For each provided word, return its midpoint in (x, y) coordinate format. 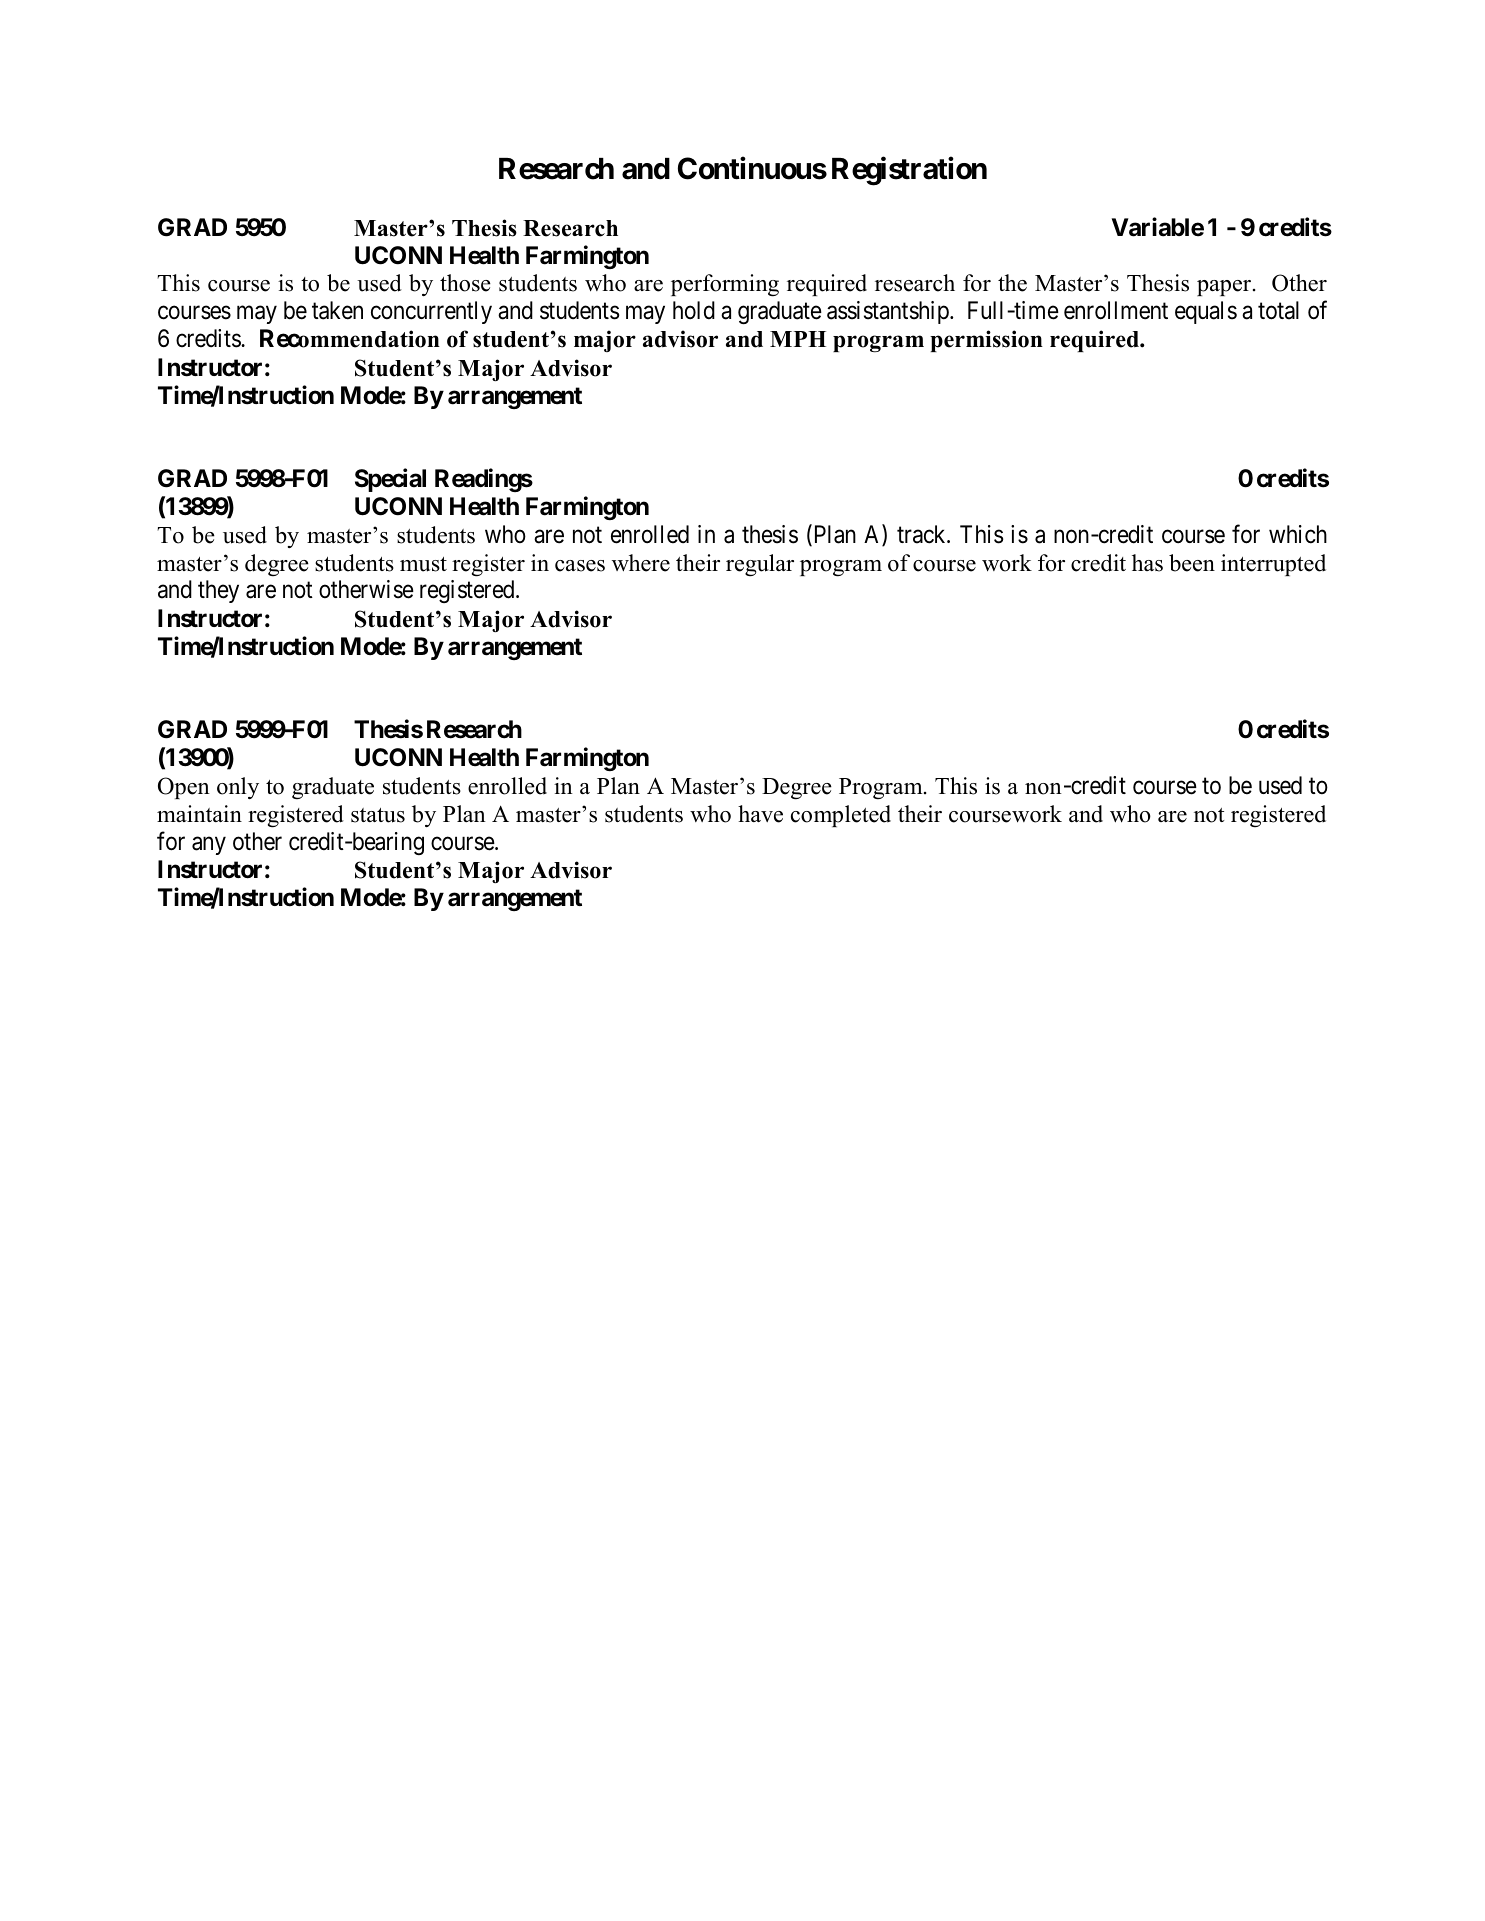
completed (841, 816)
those (465, 283)
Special (390, 480)
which (1298, 534)
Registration (909, 171)
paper (1225, 288)
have (760, 814)
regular (760, 565)
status (378, 815)
